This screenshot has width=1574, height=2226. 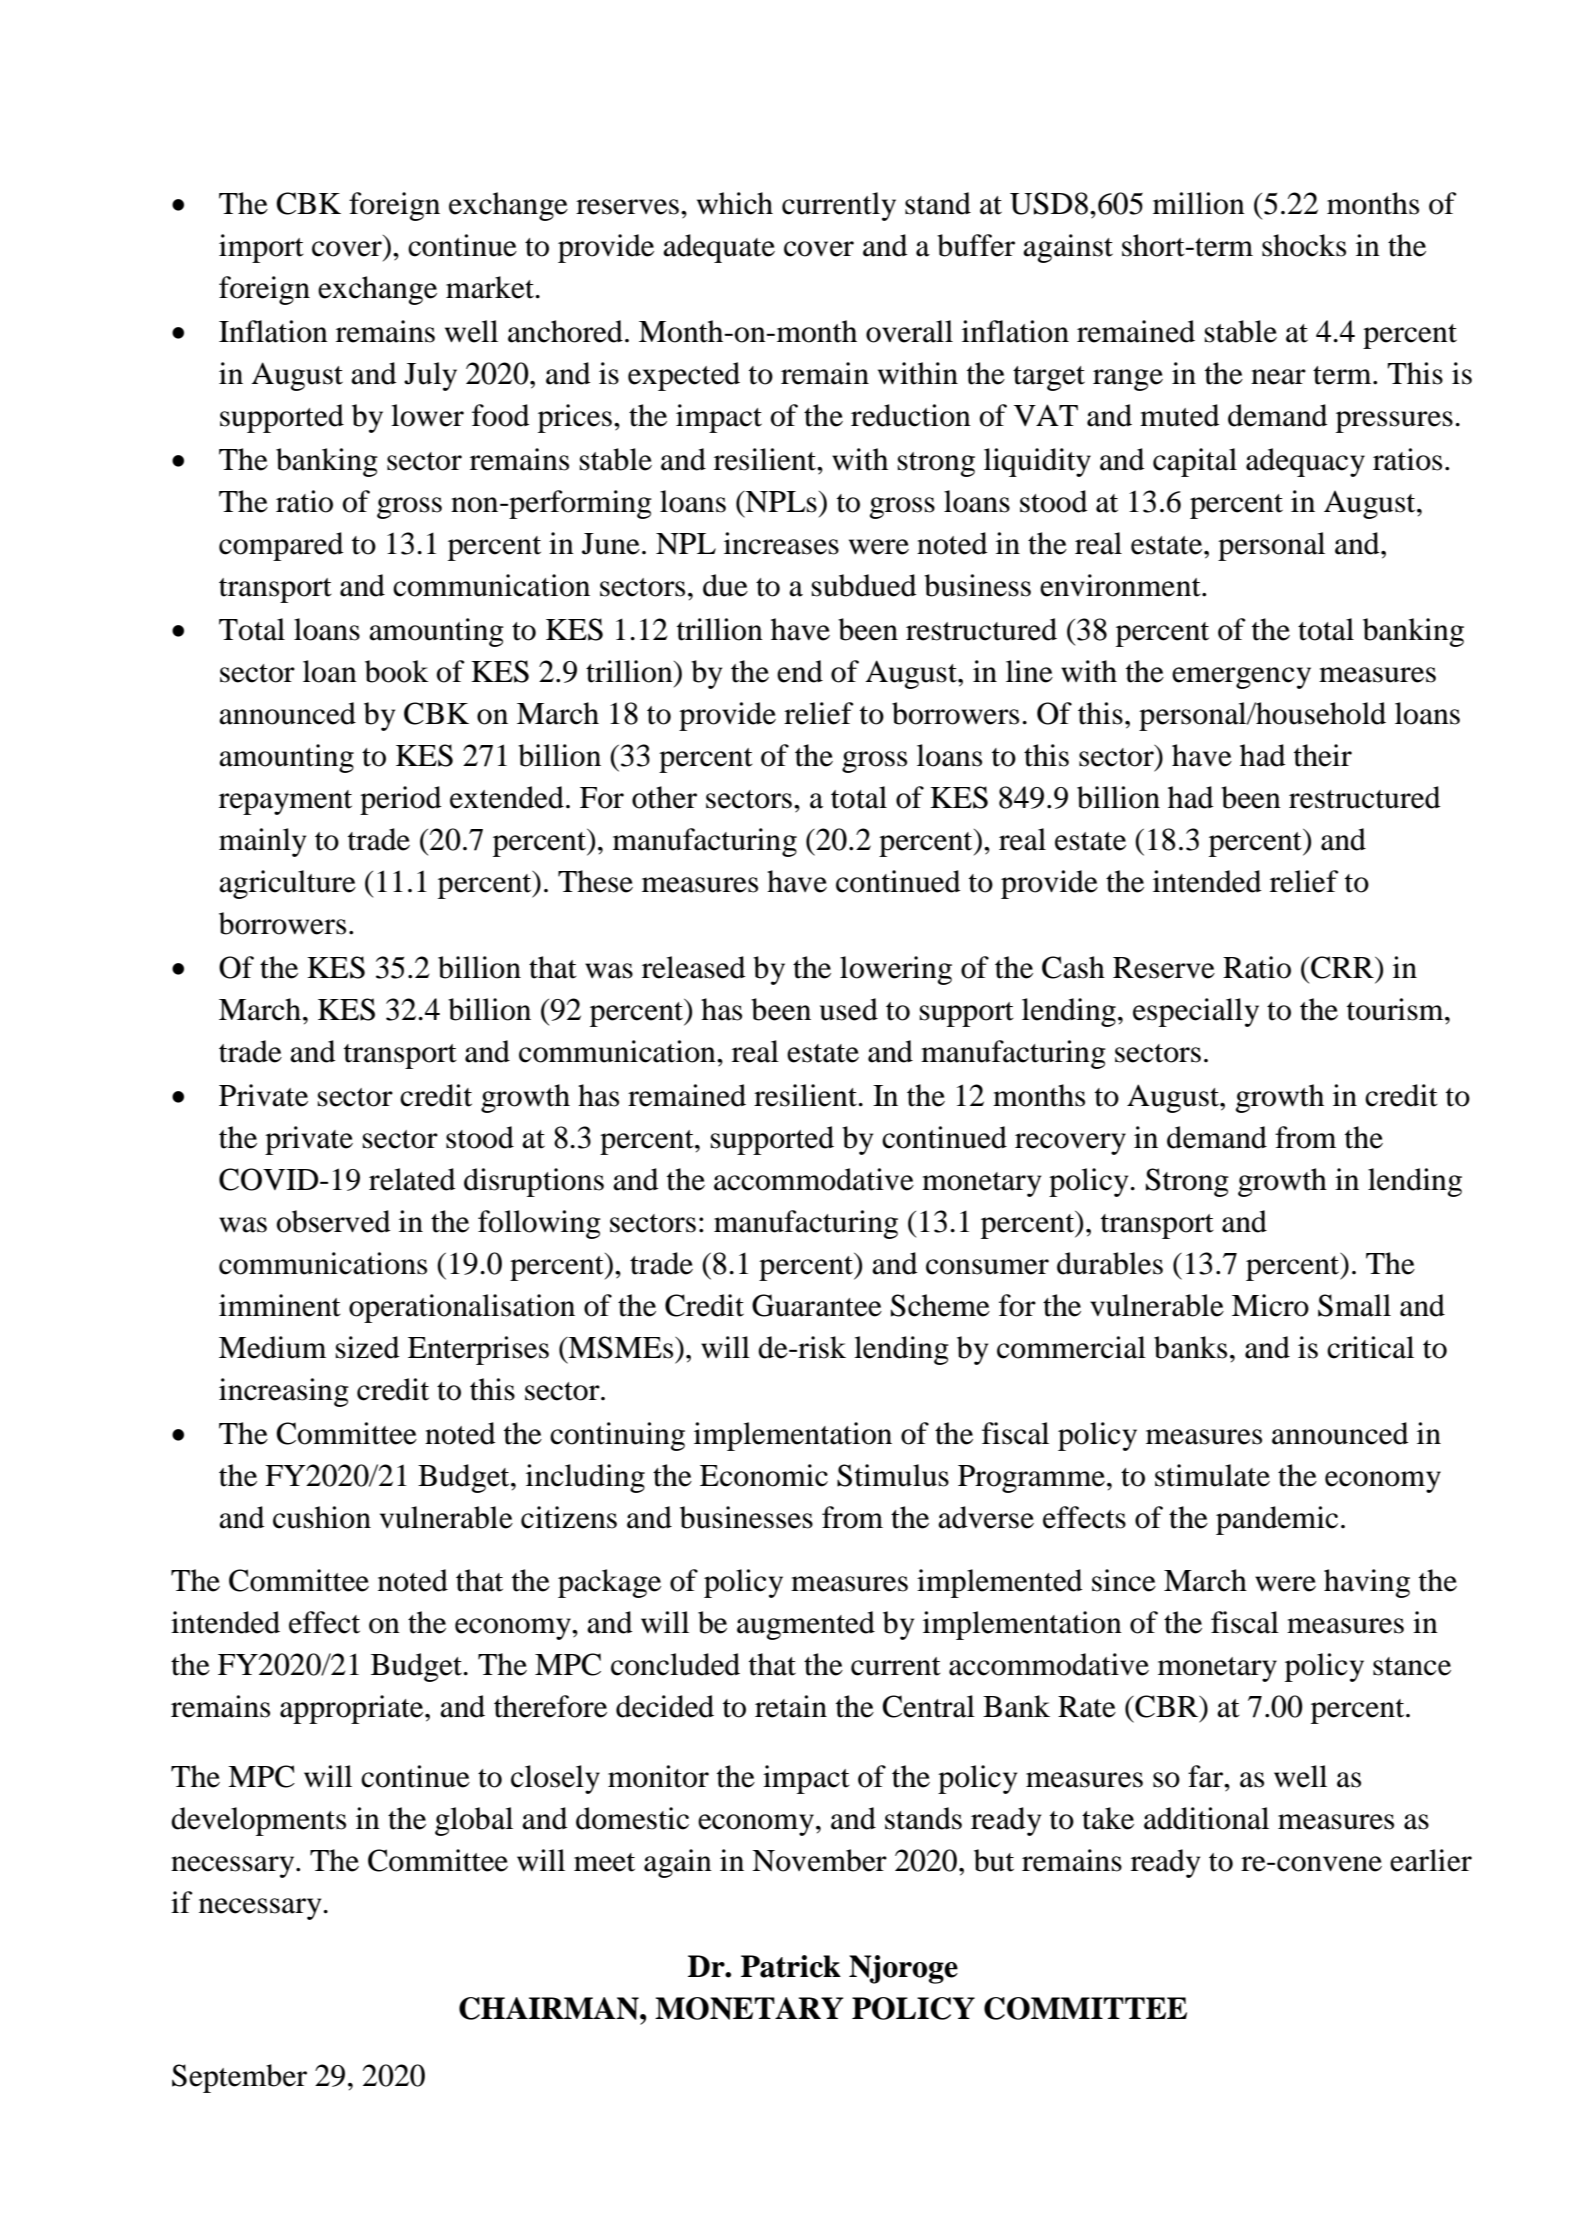 I want to click on shocks, so click(x=1304, y=245).
